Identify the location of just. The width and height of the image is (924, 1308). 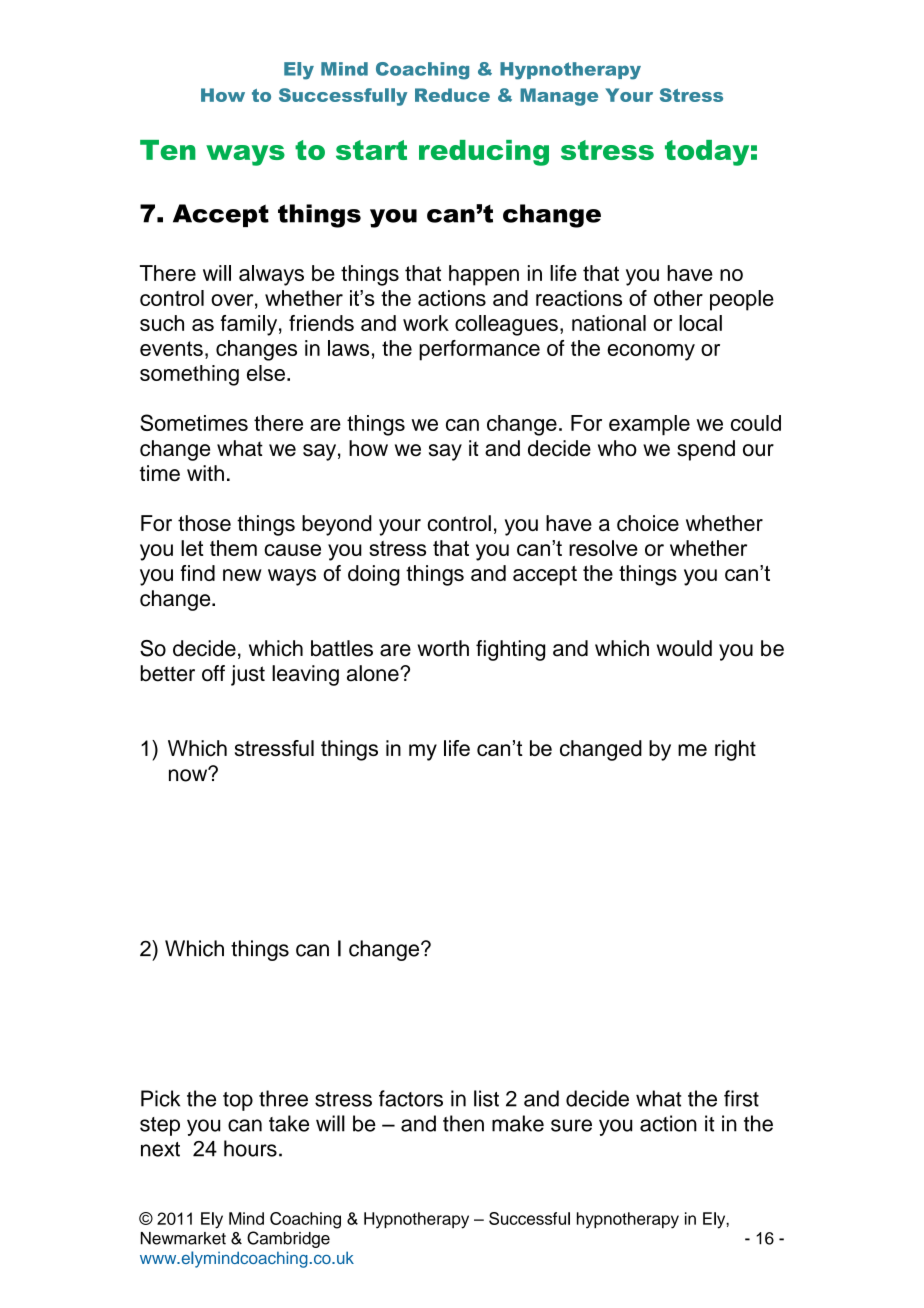
(248, 675).
